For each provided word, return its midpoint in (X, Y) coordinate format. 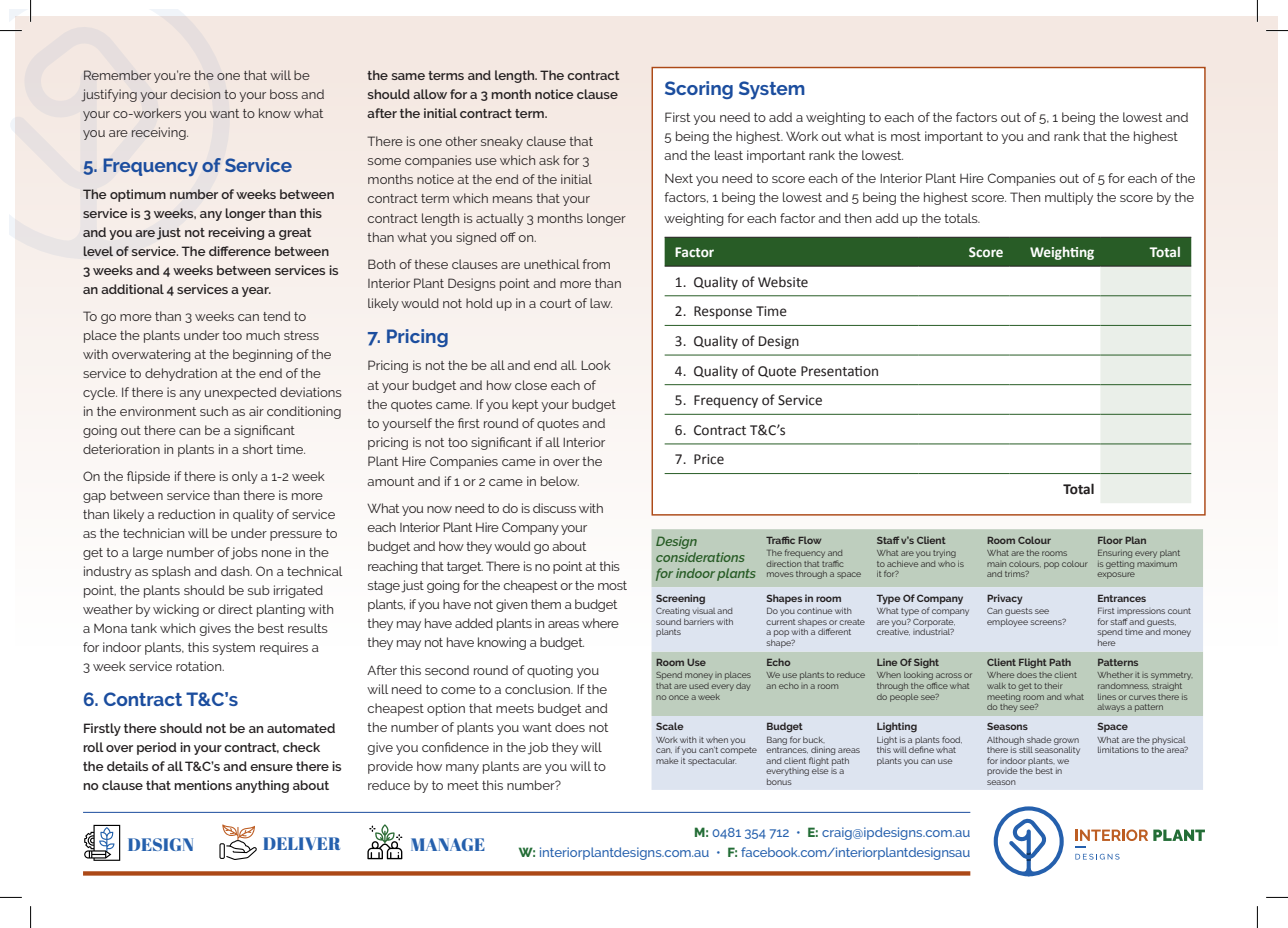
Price (709, 459)
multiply (1069, 198)
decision (195, 94)
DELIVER (301, 843)
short (258, 449)
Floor (1110, 540)
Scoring (699, 90)
